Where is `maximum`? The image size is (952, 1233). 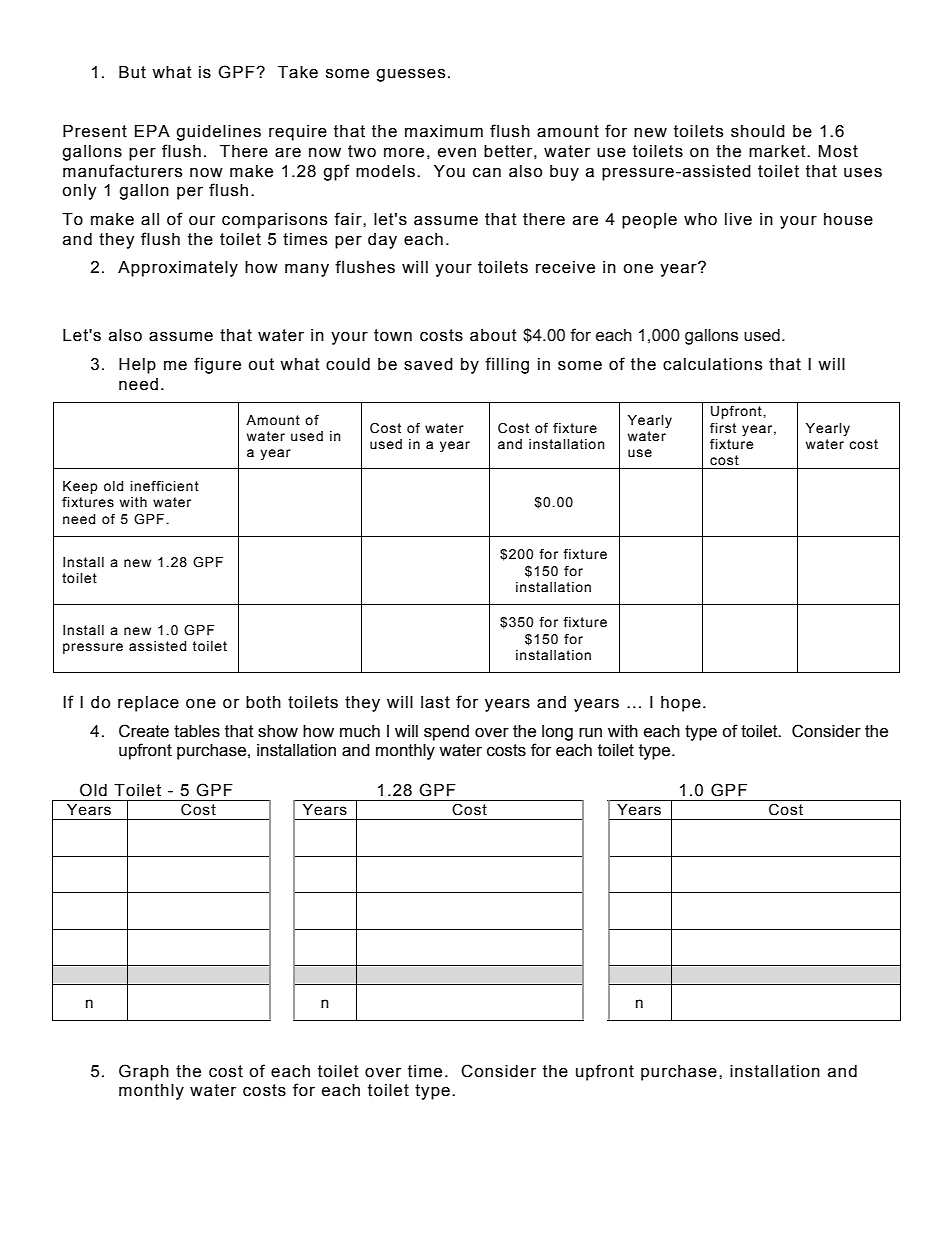
maximum is located at coordinates (444, 131).
